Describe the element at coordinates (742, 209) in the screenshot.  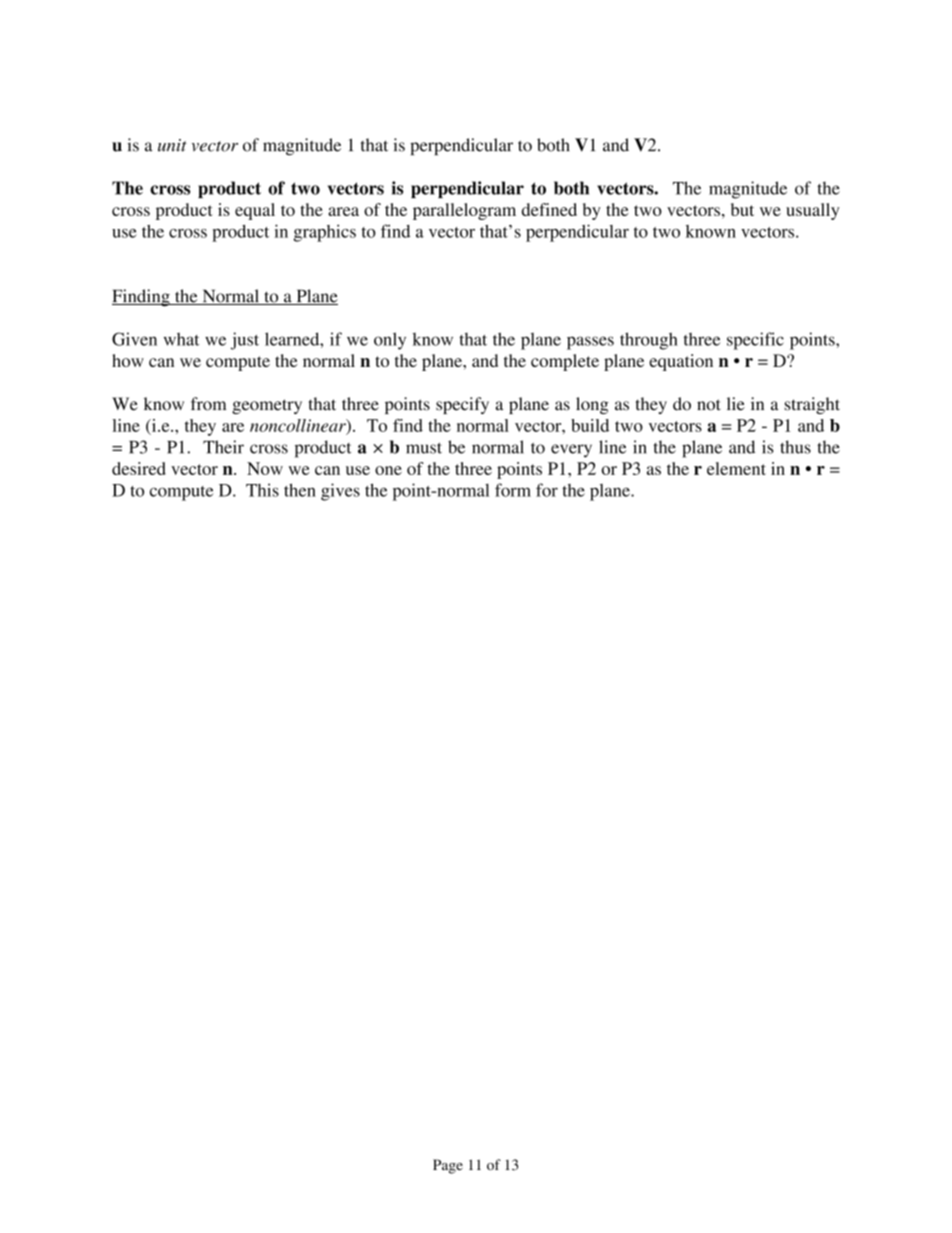
I see `but` at that location.
